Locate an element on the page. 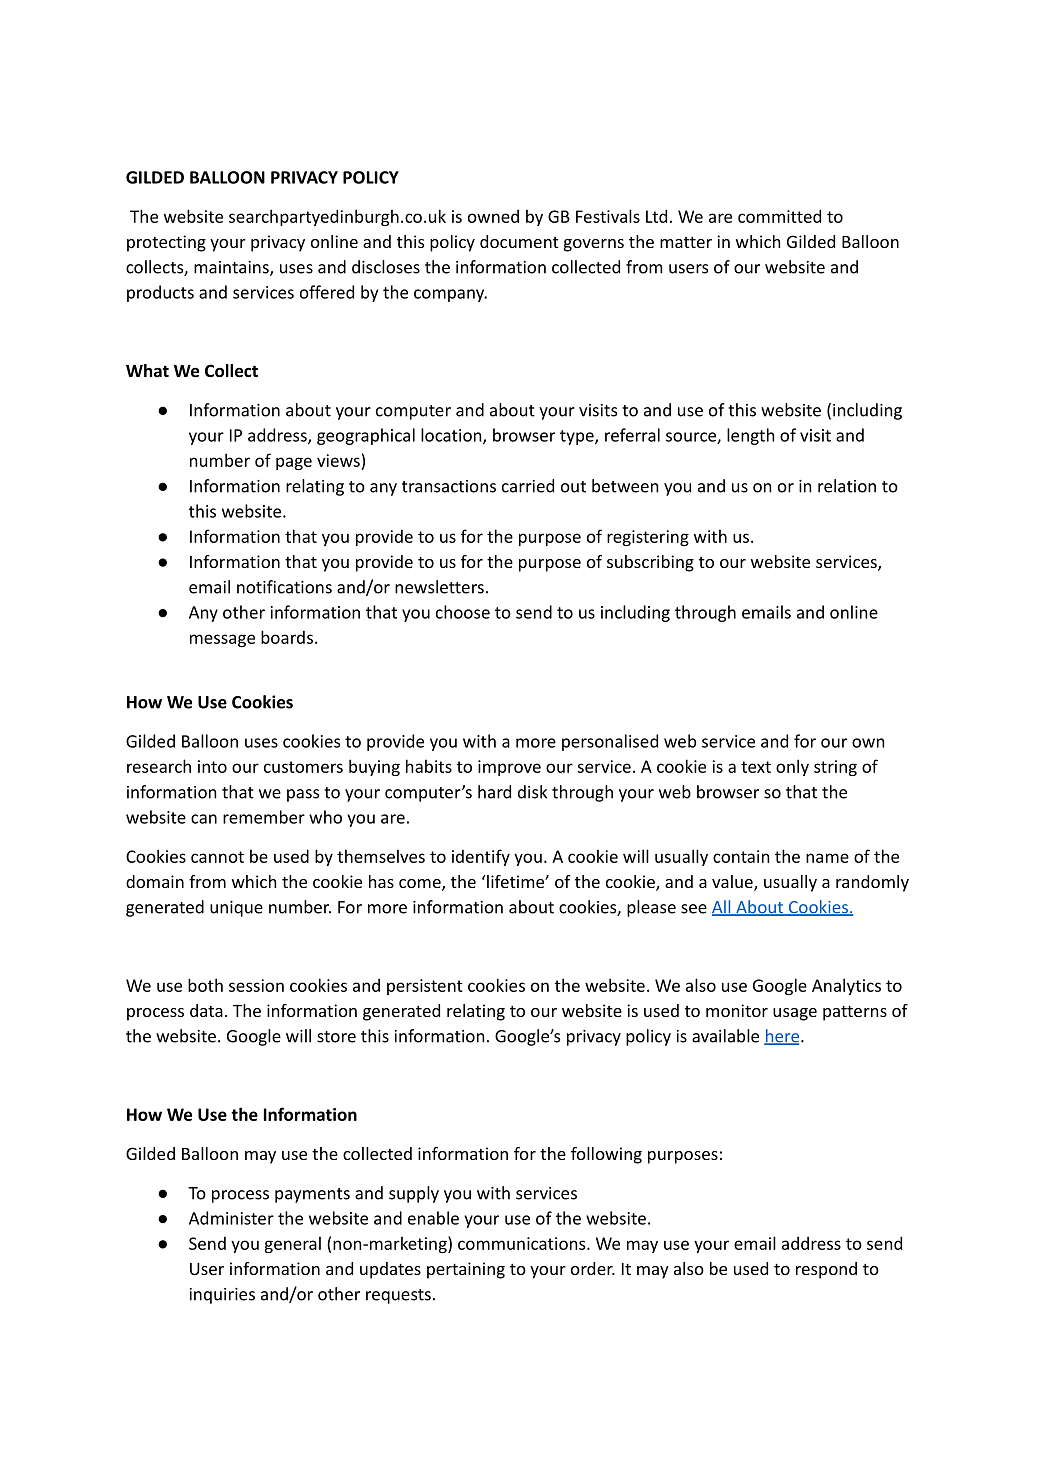 The image size is (1040, 1469). choose is located at coordinates (463, 612).
